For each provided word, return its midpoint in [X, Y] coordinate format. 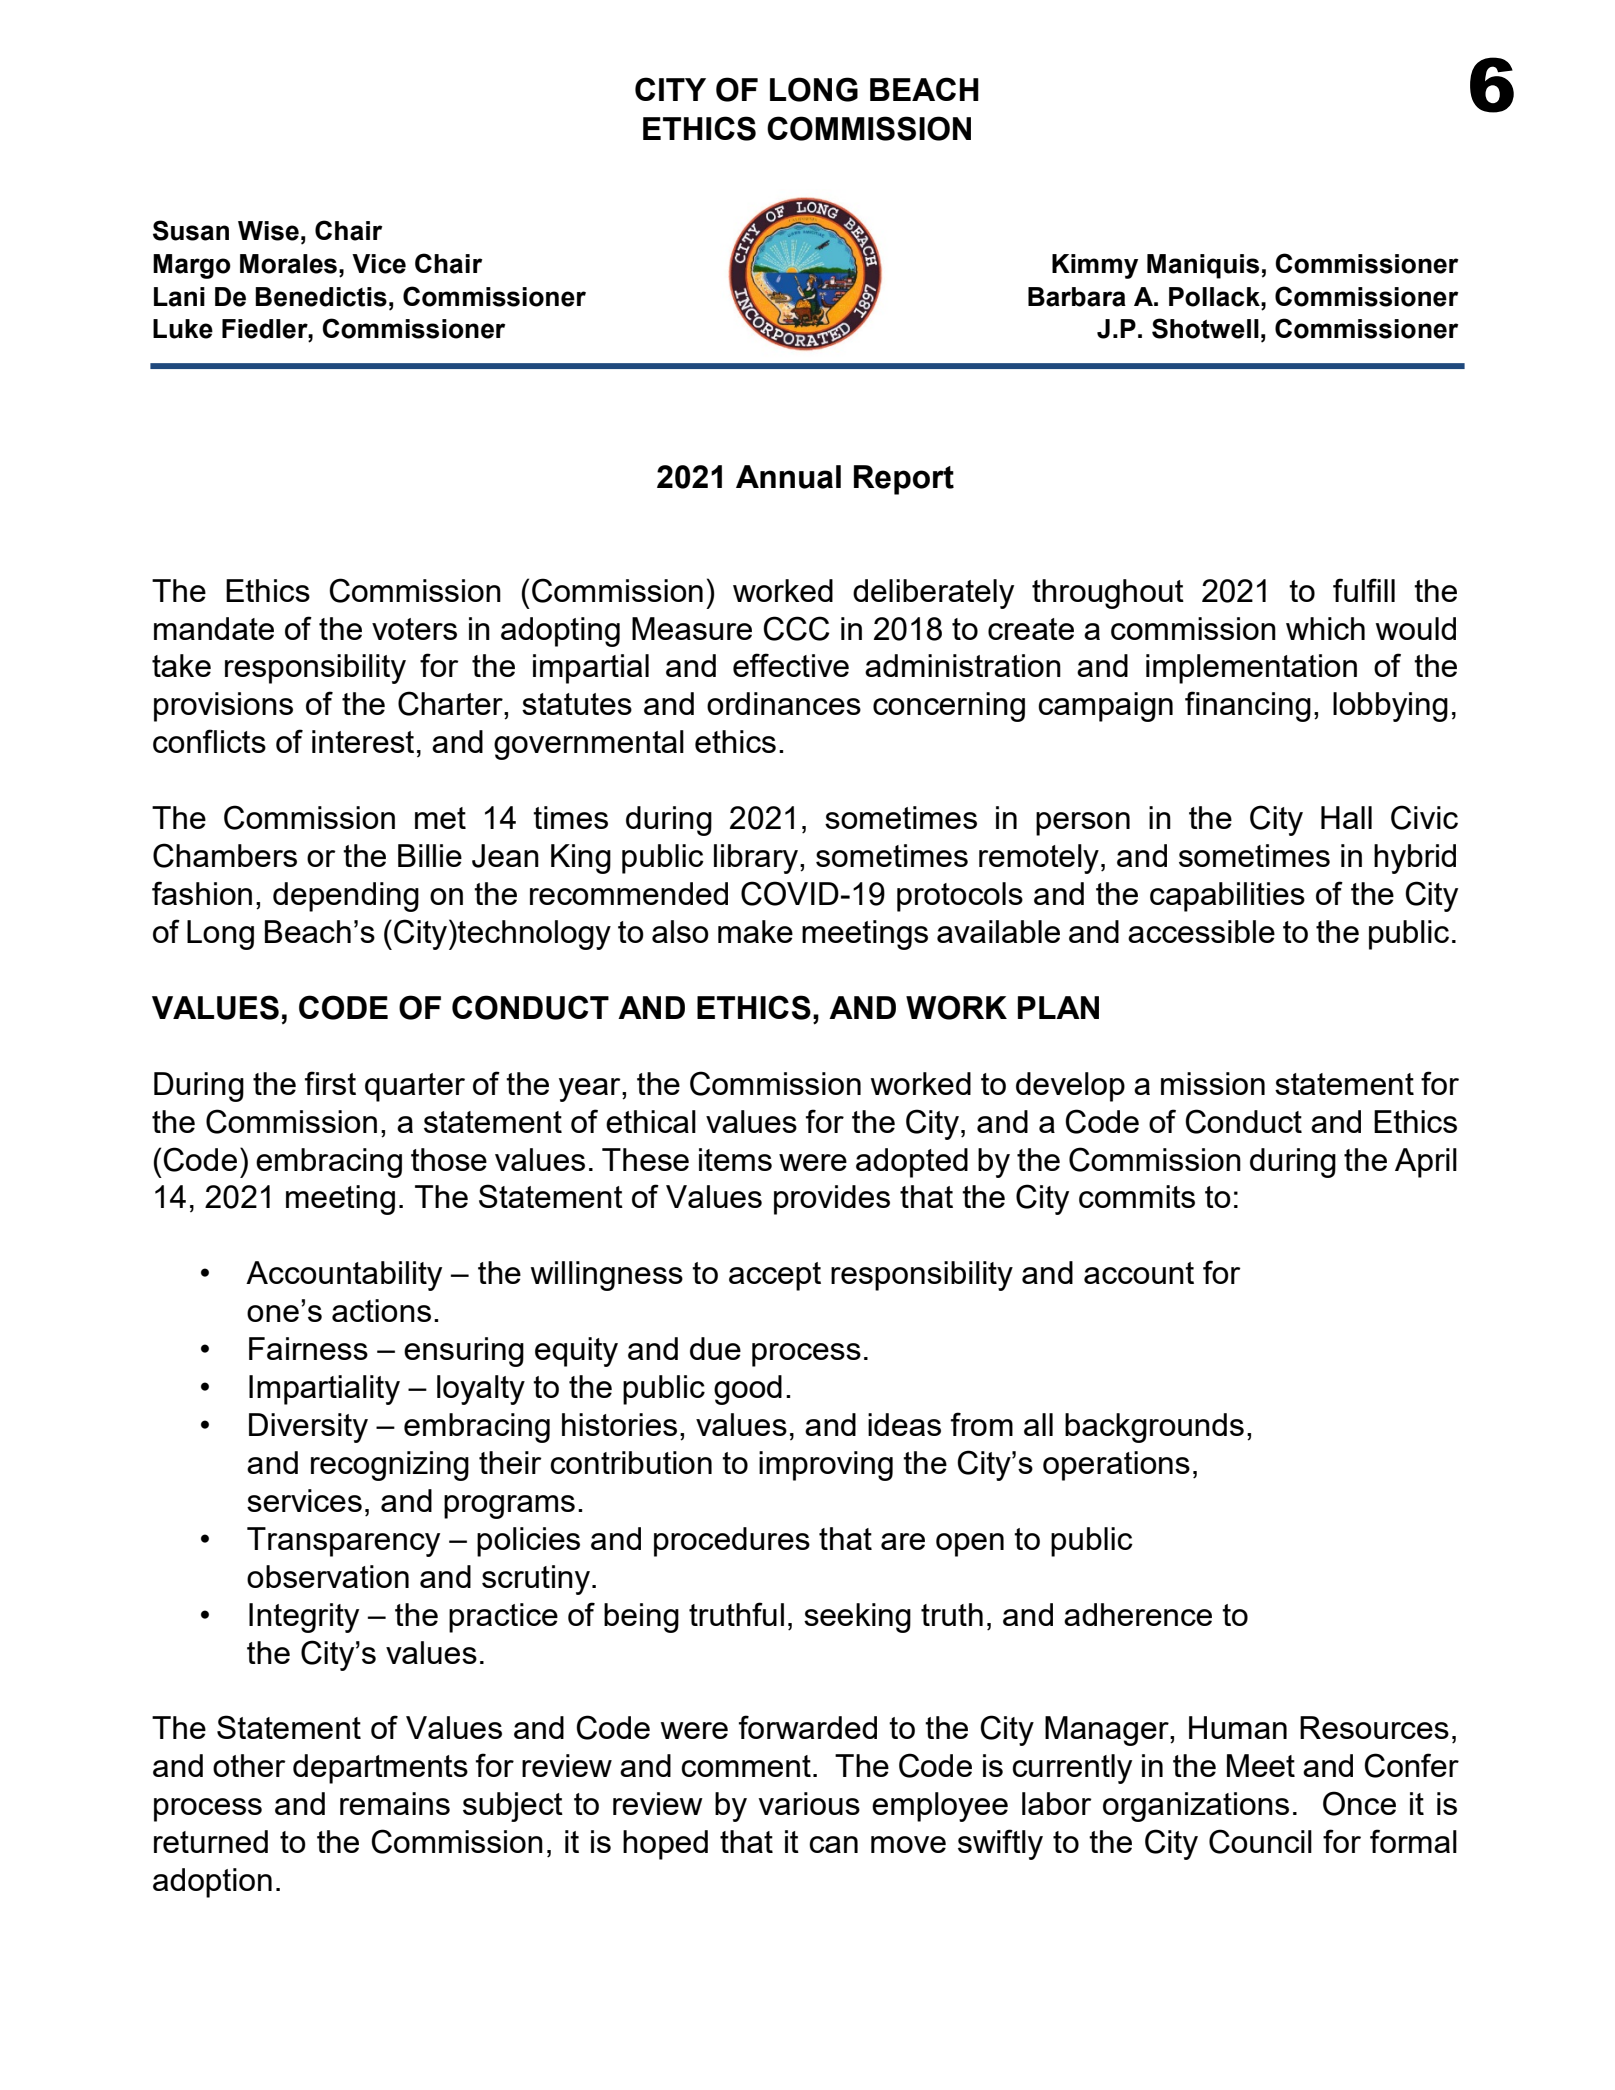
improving [826, 1466]
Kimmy [1095, 266]
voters [414, 629]
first [330, 1083]
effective [791, 665]
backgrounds [1154, 1428]
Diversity [308, 1428]
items [735, 1159]
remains [395, 1803]
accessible [1201, 931]
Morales [288, 264]
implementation [1251, 669]
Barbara [1077, 297]
